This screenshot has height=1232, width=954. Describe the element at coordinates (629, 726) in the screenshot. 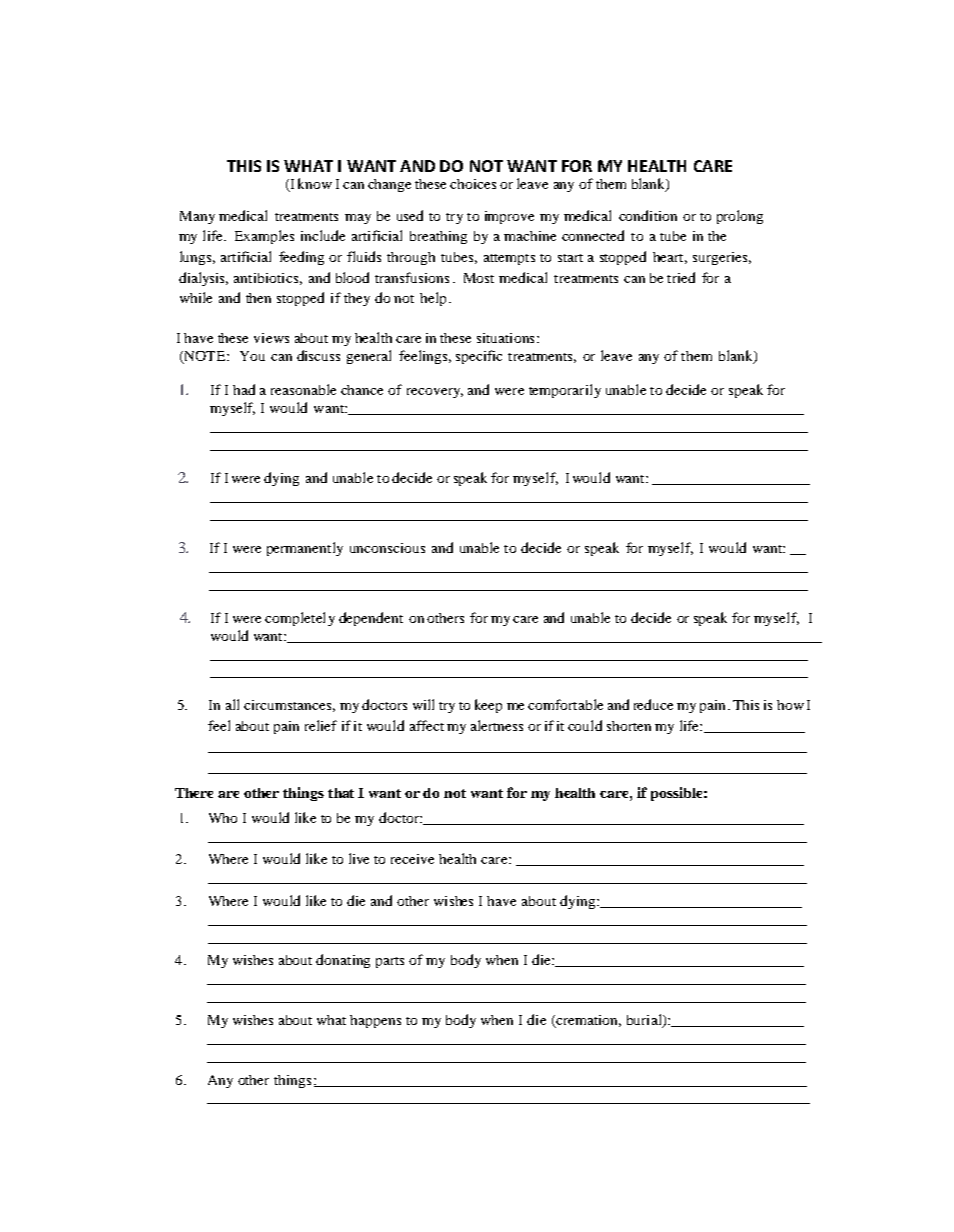

I see `shorten` at that location.
